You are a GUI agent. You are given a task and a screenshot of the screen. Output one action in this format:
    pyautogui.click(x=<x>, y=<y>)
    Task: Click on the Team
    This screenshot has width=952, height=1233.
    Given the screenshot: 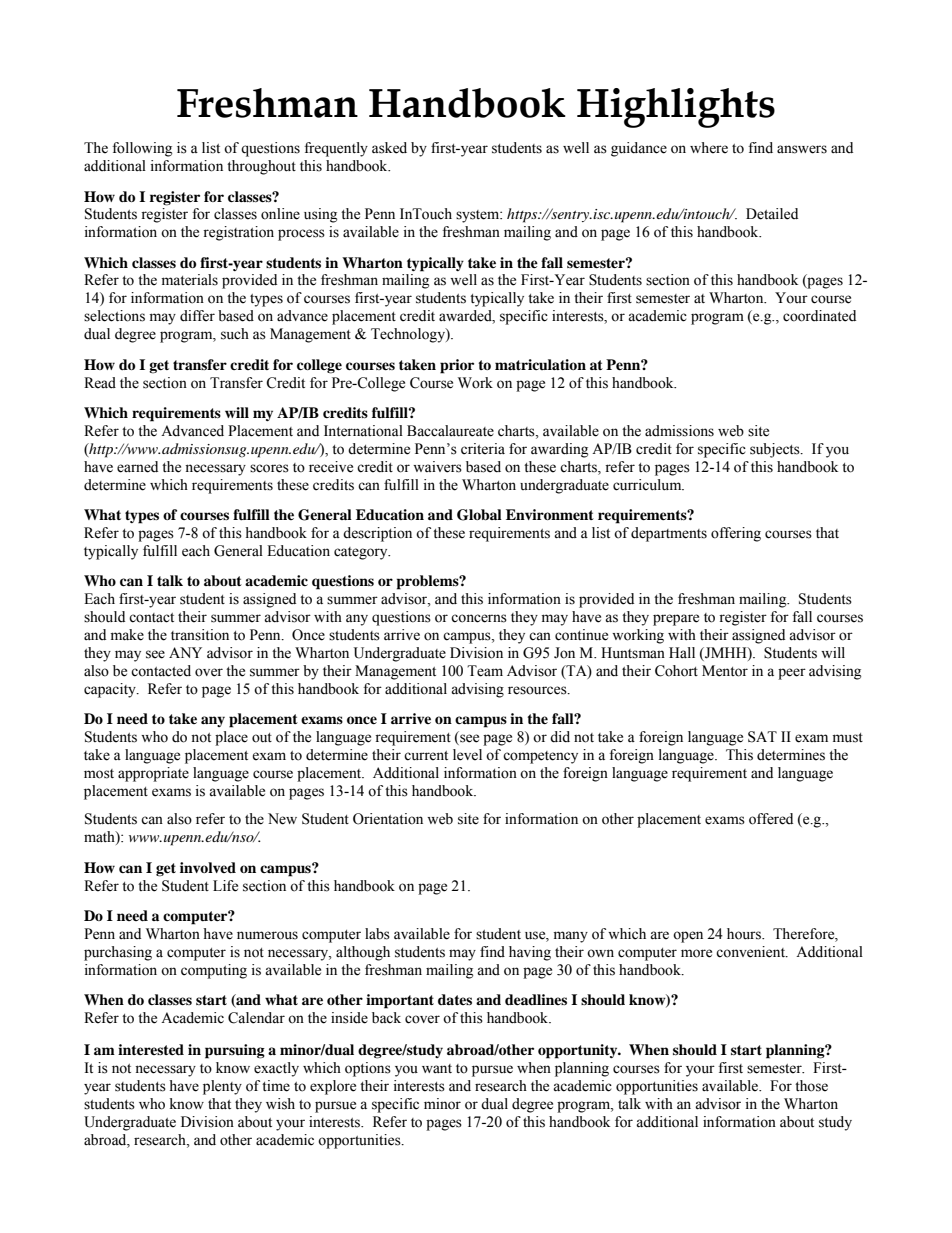 What is the action you would take?
    pyautogui.click(x=485, y=671)
